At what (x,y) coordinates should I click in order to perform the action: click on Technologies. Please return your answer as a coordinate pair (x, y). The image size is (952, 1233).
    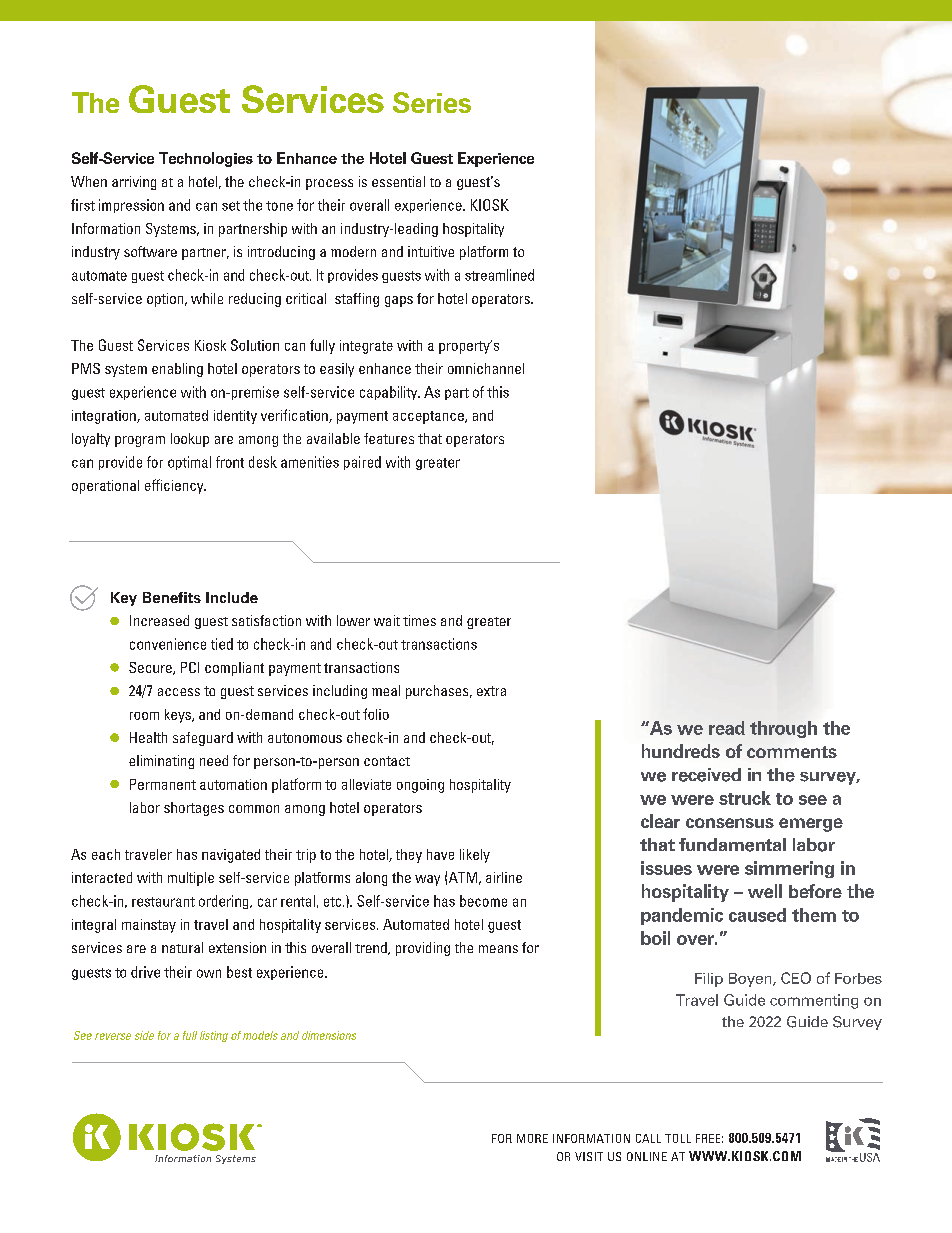
    Looking at the image, I should click on (206, 159).
